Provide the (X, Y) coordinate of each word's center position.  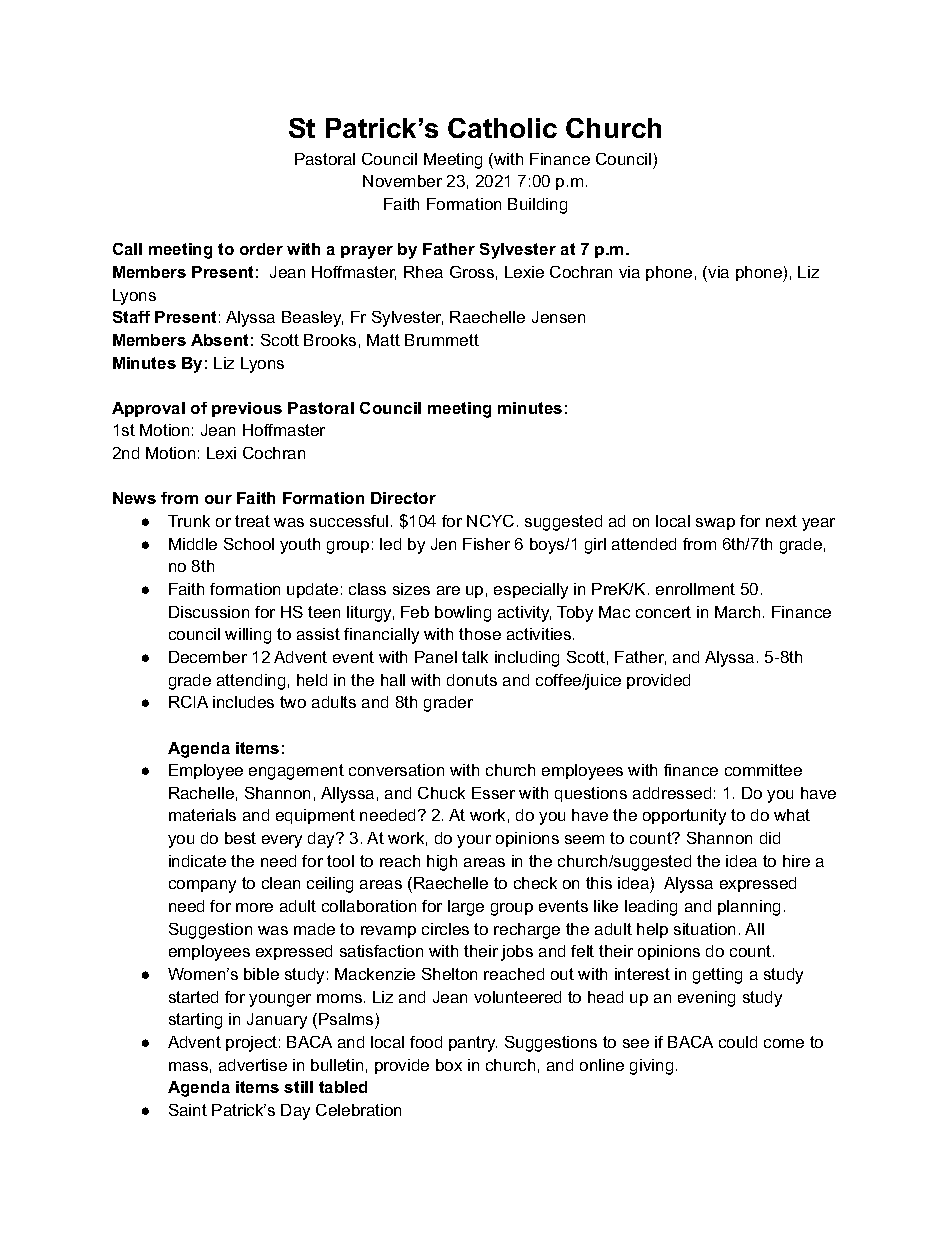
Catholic (502, 128)
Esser (493, 793)
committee (763, 770)
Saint (188, 1110)
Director (403, 498)
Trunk (189, 521)
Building (537, 206)
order (261, 249)
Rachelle (201, 793)
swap (715, 524)
